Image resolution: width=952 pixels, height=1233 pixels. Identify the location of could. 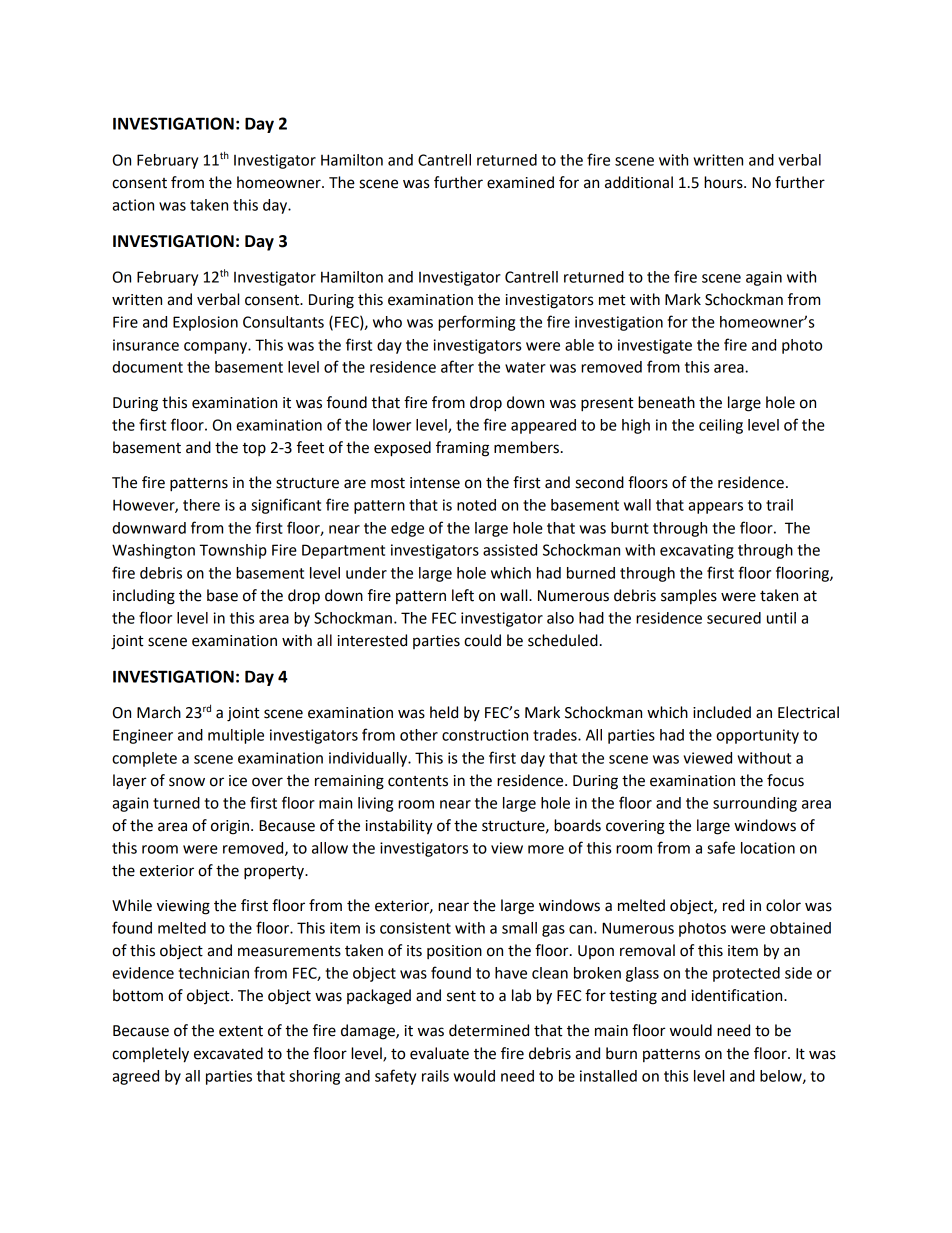
(482, 640).
